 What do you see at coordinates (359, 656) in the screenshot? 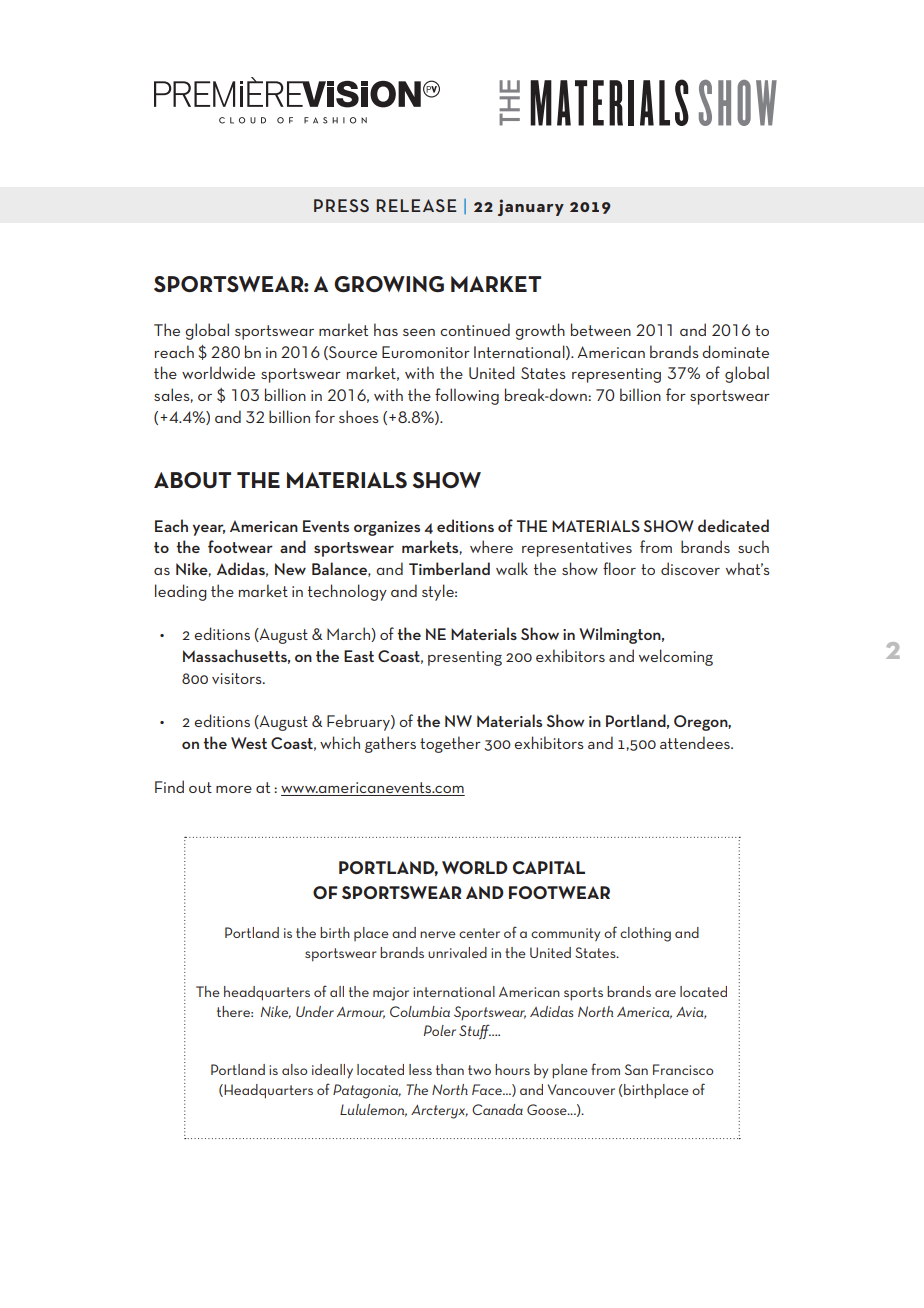
I see `East` at bounding box center [359, 656].
